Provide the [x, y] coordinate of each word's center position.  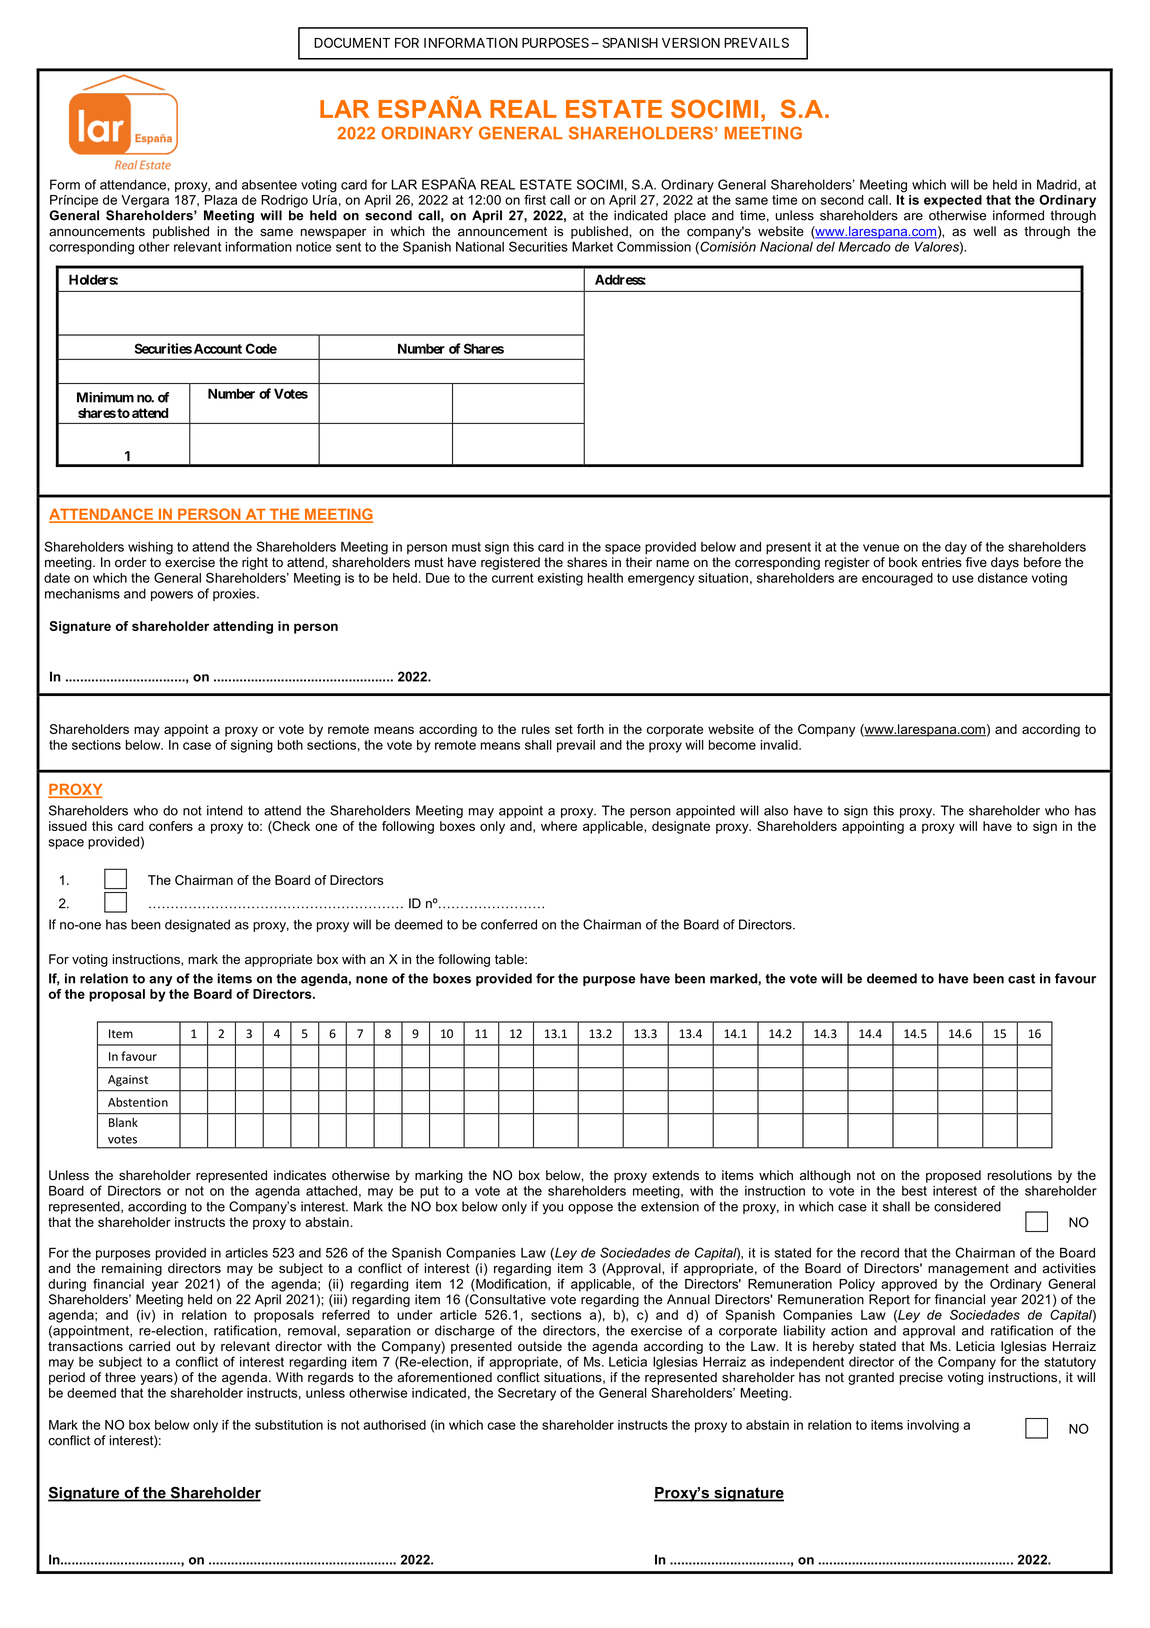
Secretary [527, 1394]
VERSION [691, 43]
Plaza [221, 200]
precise [921, 1378]
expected [953, 201]
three [120, 1377]
